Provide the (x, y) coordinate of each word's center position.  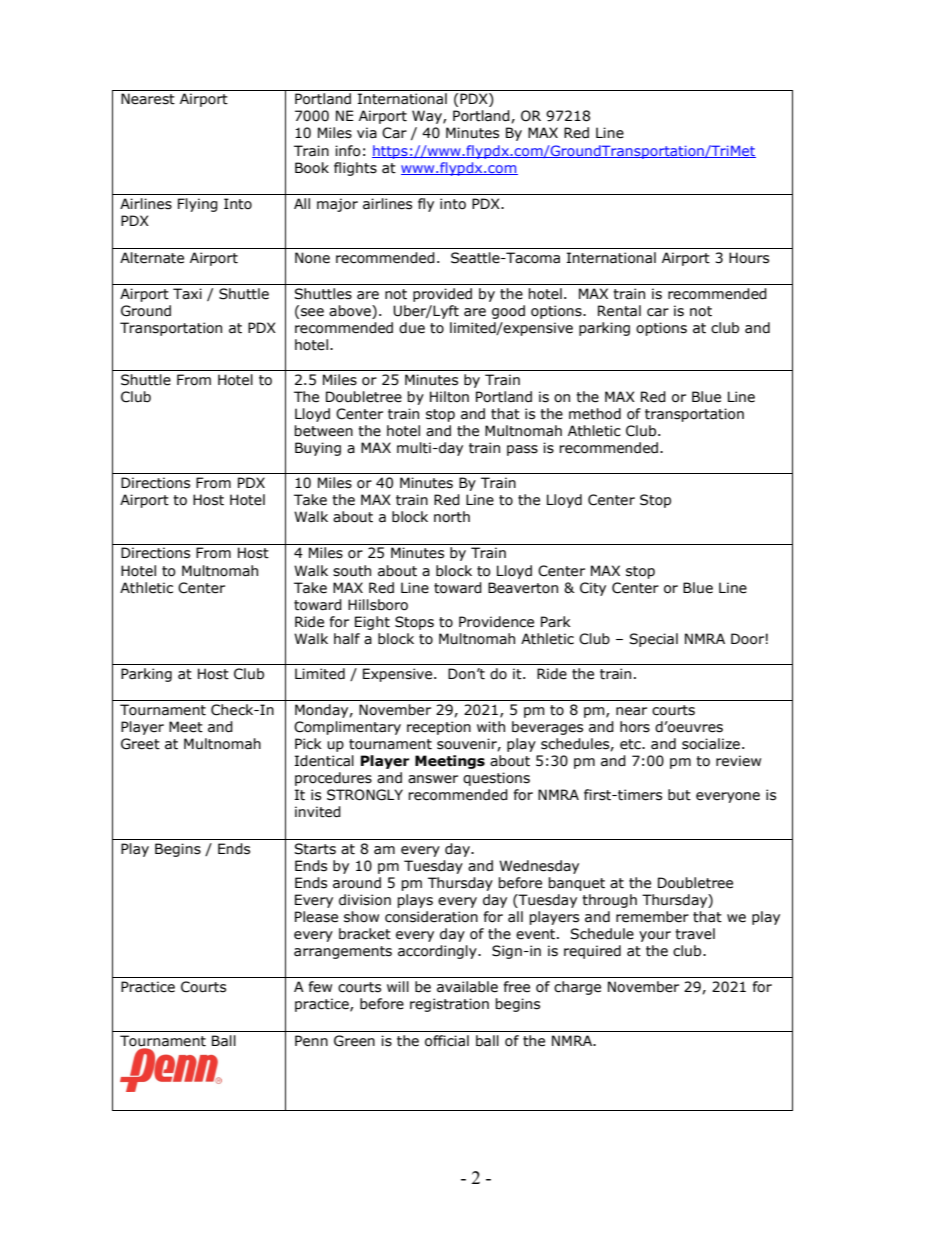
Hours (749, 258)
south (352, 571)
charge (577, 988)
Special (653, 640)
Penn (311, 1041)
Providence (496, 622)
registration (449, 1005)
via (367, 133)
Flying (198, 205)
